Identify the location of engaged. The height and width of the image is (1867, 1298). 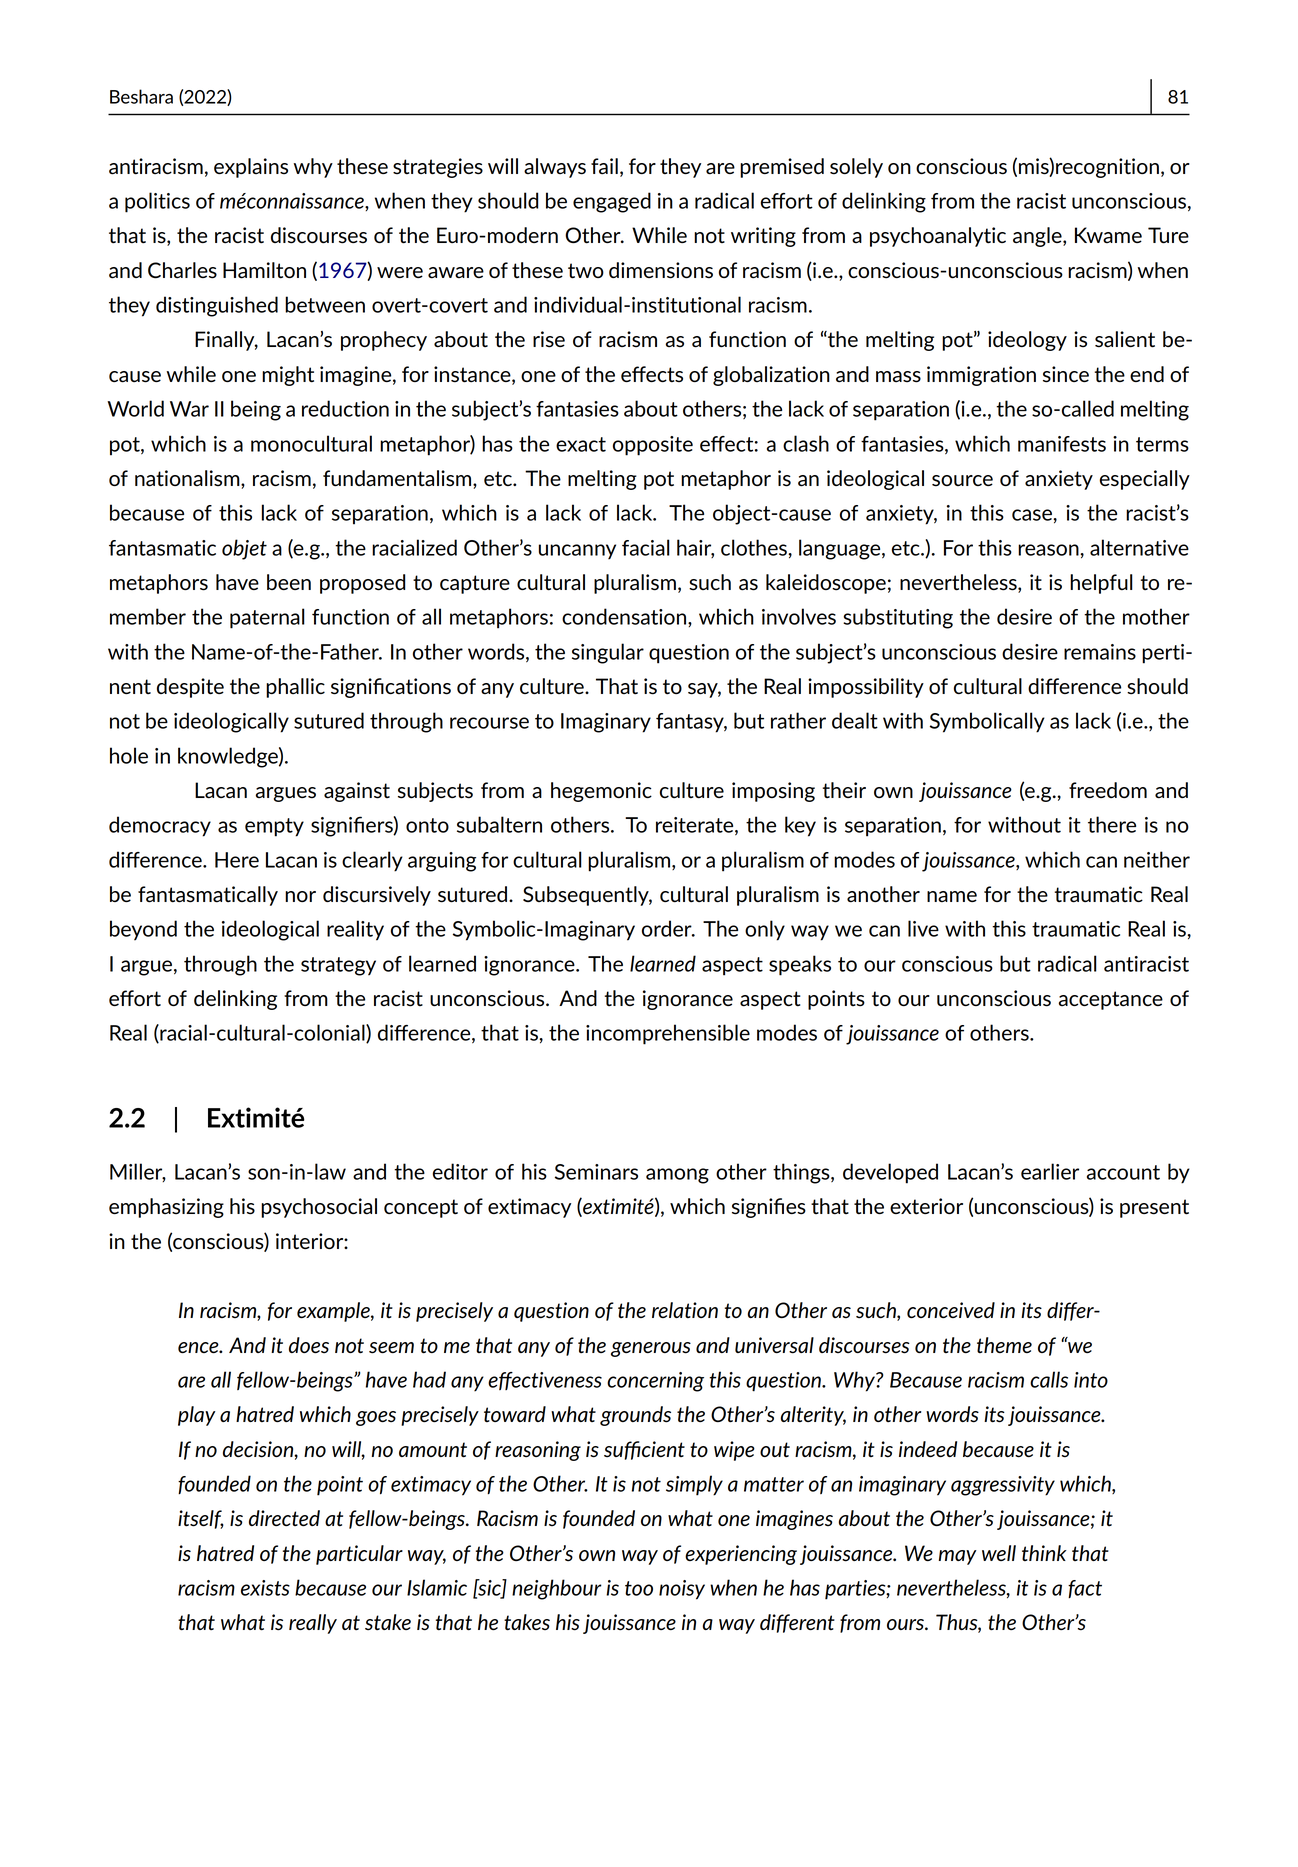
(612, 202).
